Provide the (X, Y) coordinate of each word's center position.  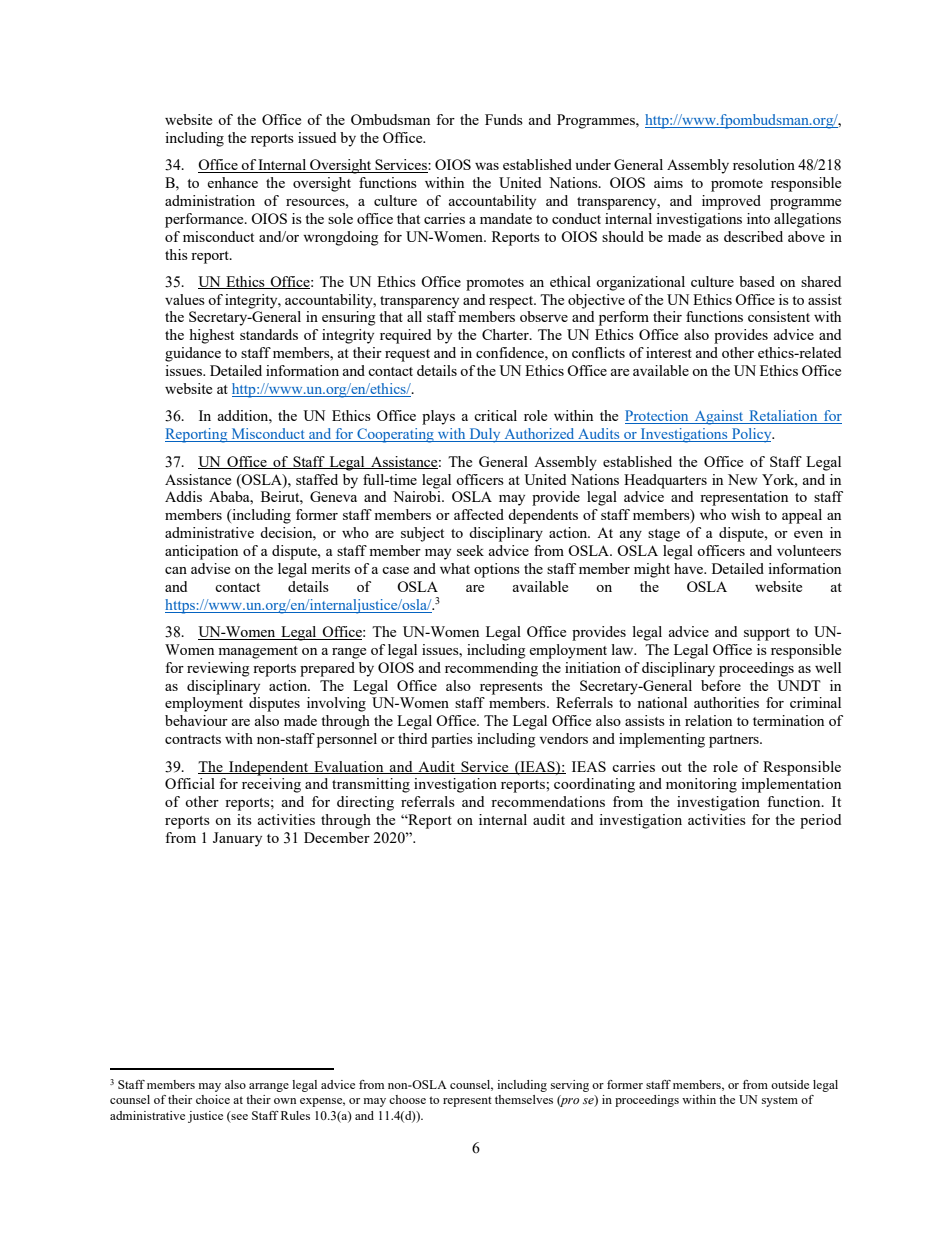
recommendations (548, 801)
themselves (524, 1099)
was (487, 166)
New (743, 479)
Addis (183, 496)
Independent (269, 768)
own (285, 1101)
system (780, 1101)
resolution (764, 164)
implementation (791, 785)
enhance (232, 182)
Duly (485, 435)
